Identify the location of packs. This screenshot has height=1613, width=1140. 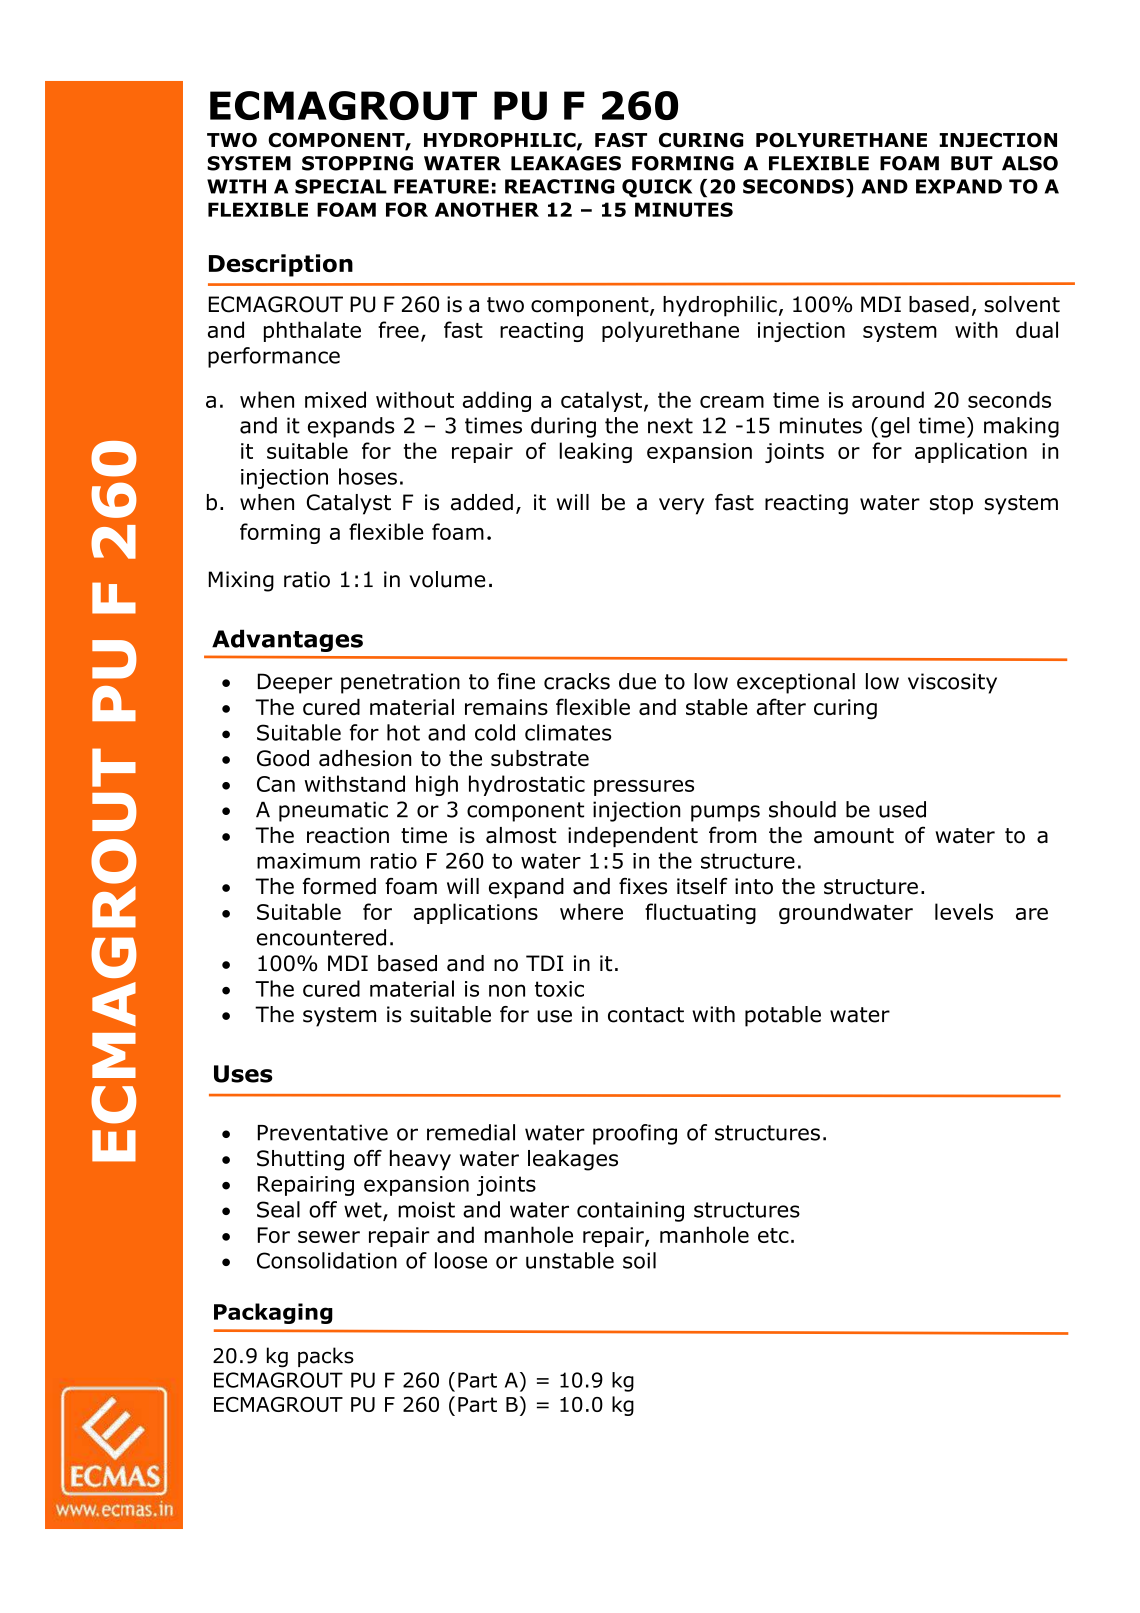
(326, 1357).
